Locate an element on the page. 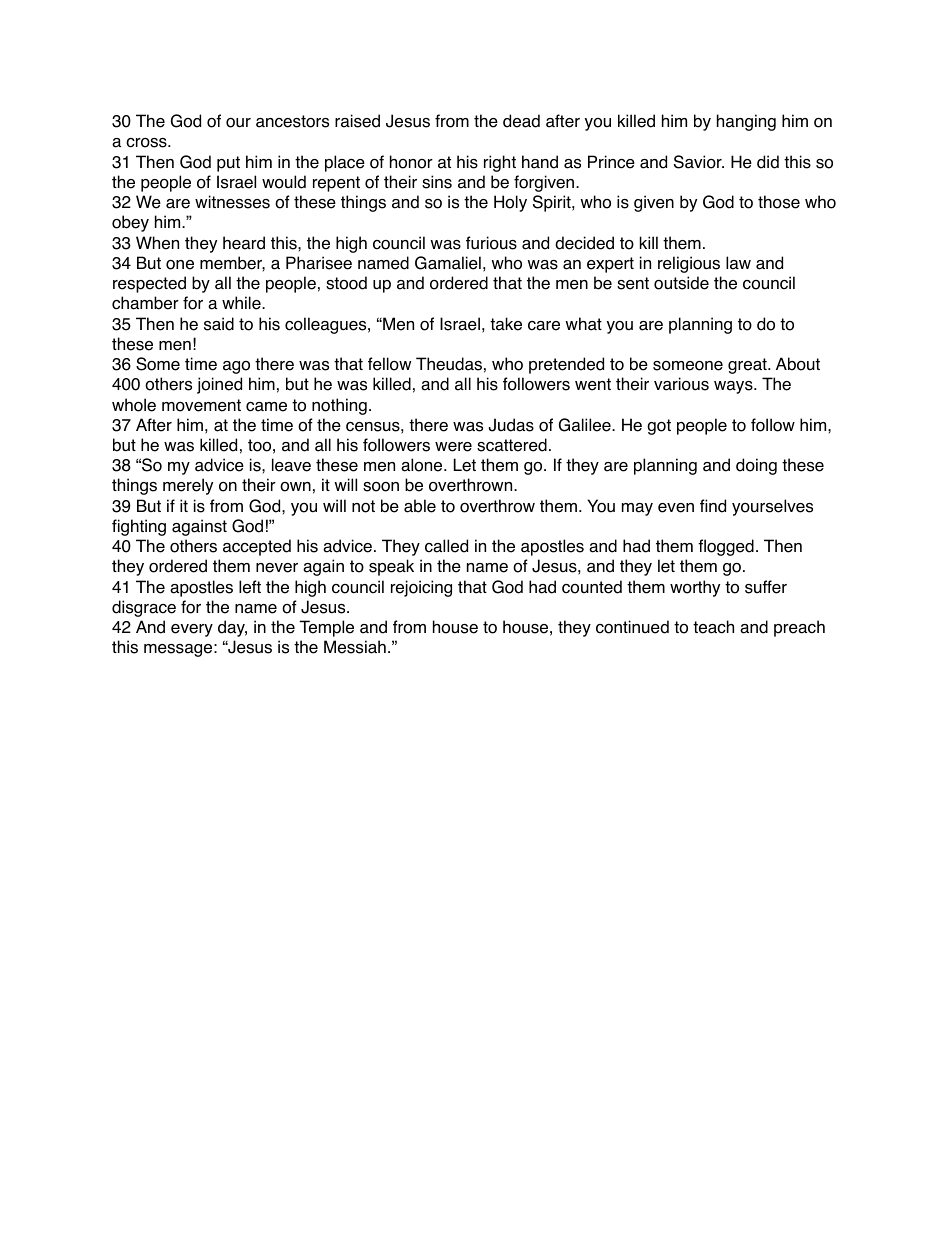  teach is located at coordinates (713, 627).
